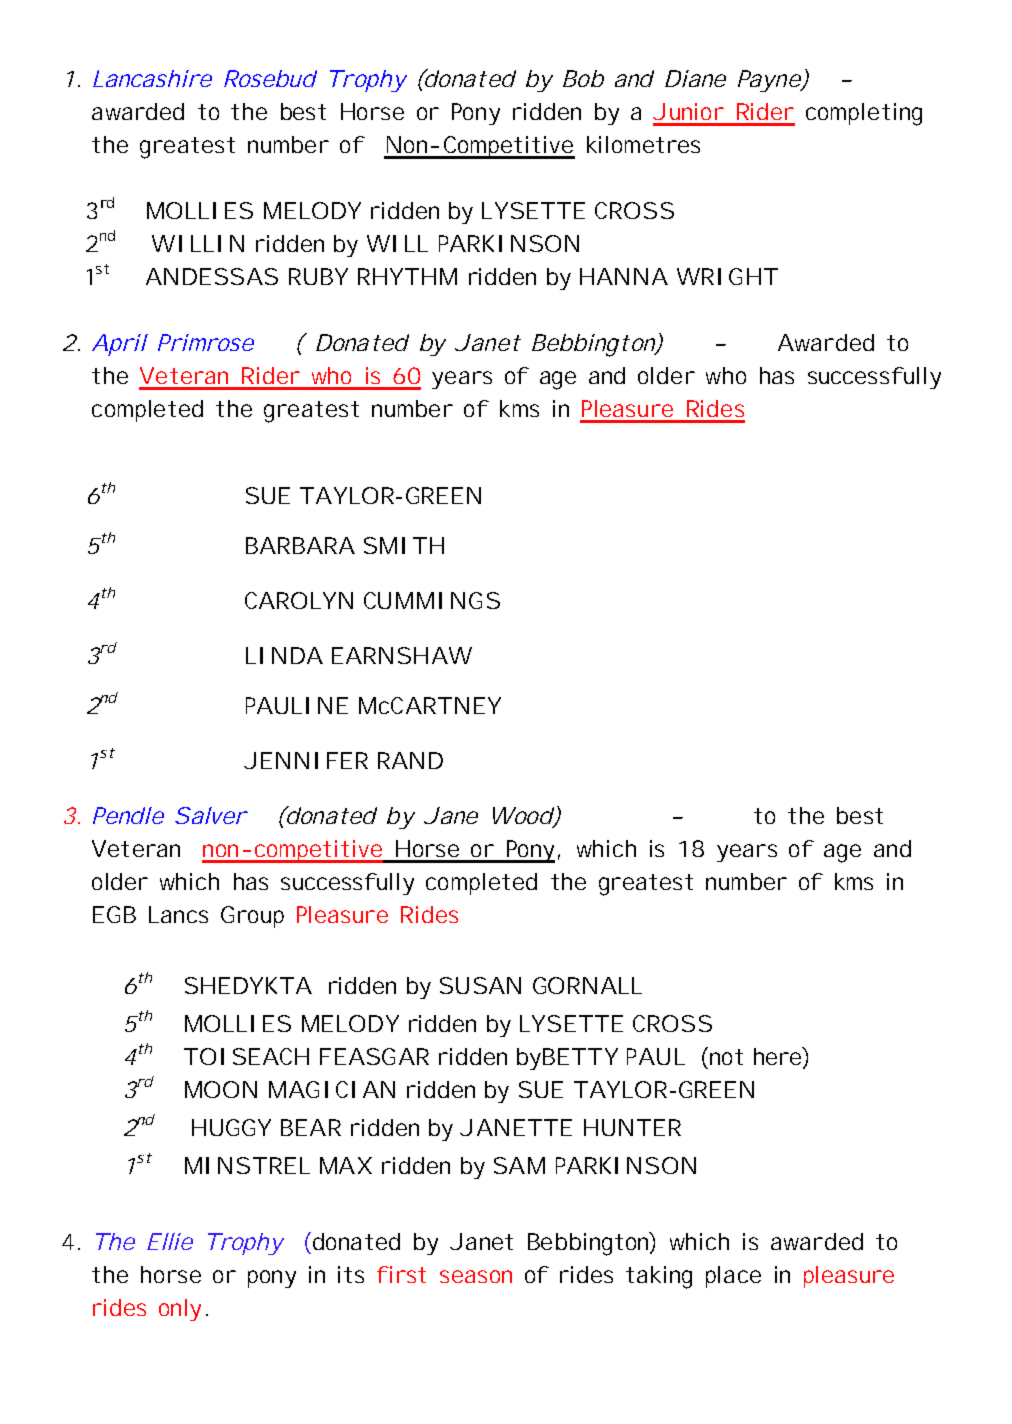 This screenshot has height=1424, width=1012. Describe the element at coordinates (864, 114) in the screenshot. I see `completing` at that location.
